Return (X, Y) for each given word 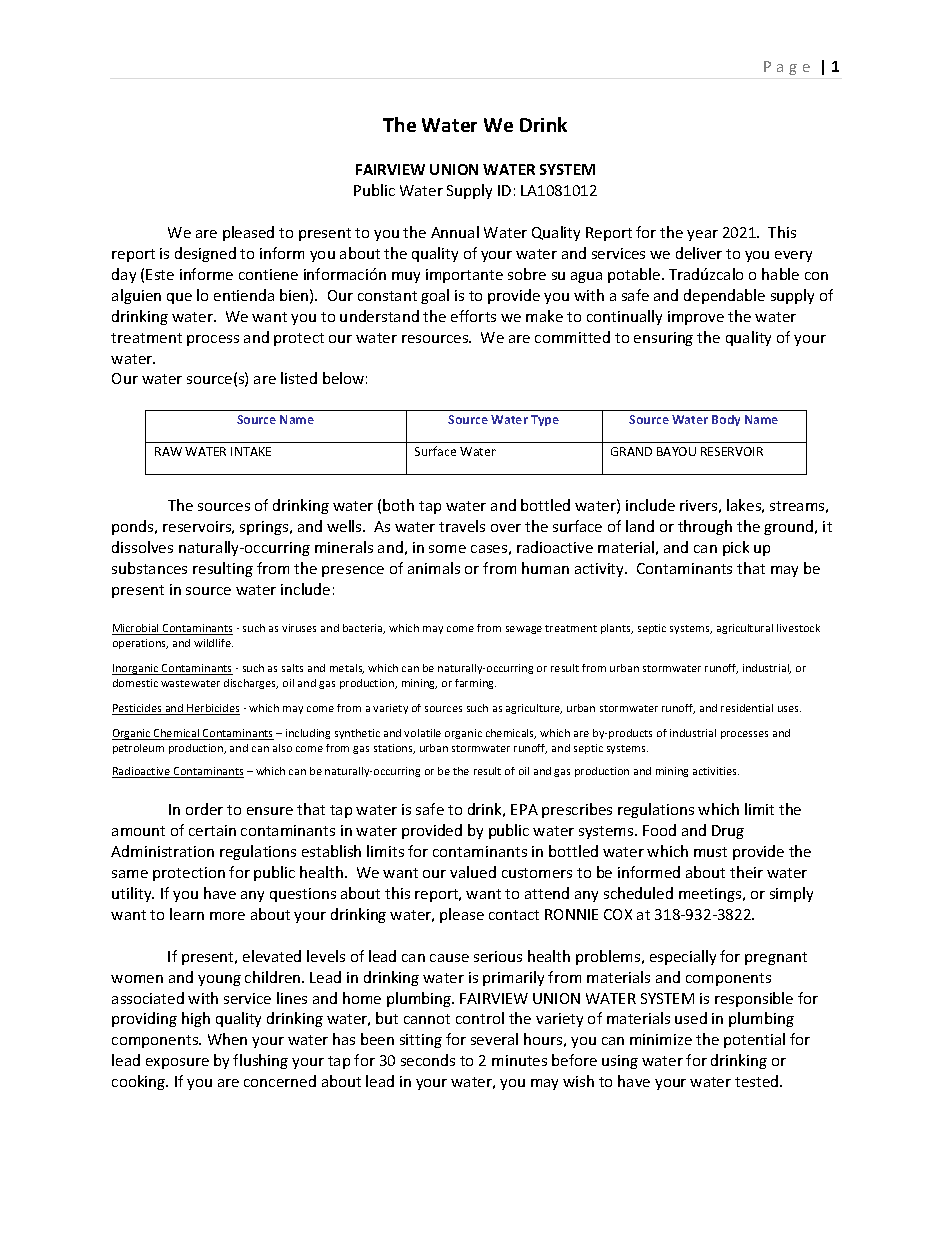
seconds (428, 1060)
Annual (455, 232)
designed (205, 254)
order (204, 809)
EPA (524, 809)
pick (736, 548)
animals (434, 568)
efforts (473, 316)
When (227, 1039)
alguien (136, 296)
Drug (728, 832)
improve (696, 318)
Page (787, 68)
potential (754, 1040)
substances (149, 568)
